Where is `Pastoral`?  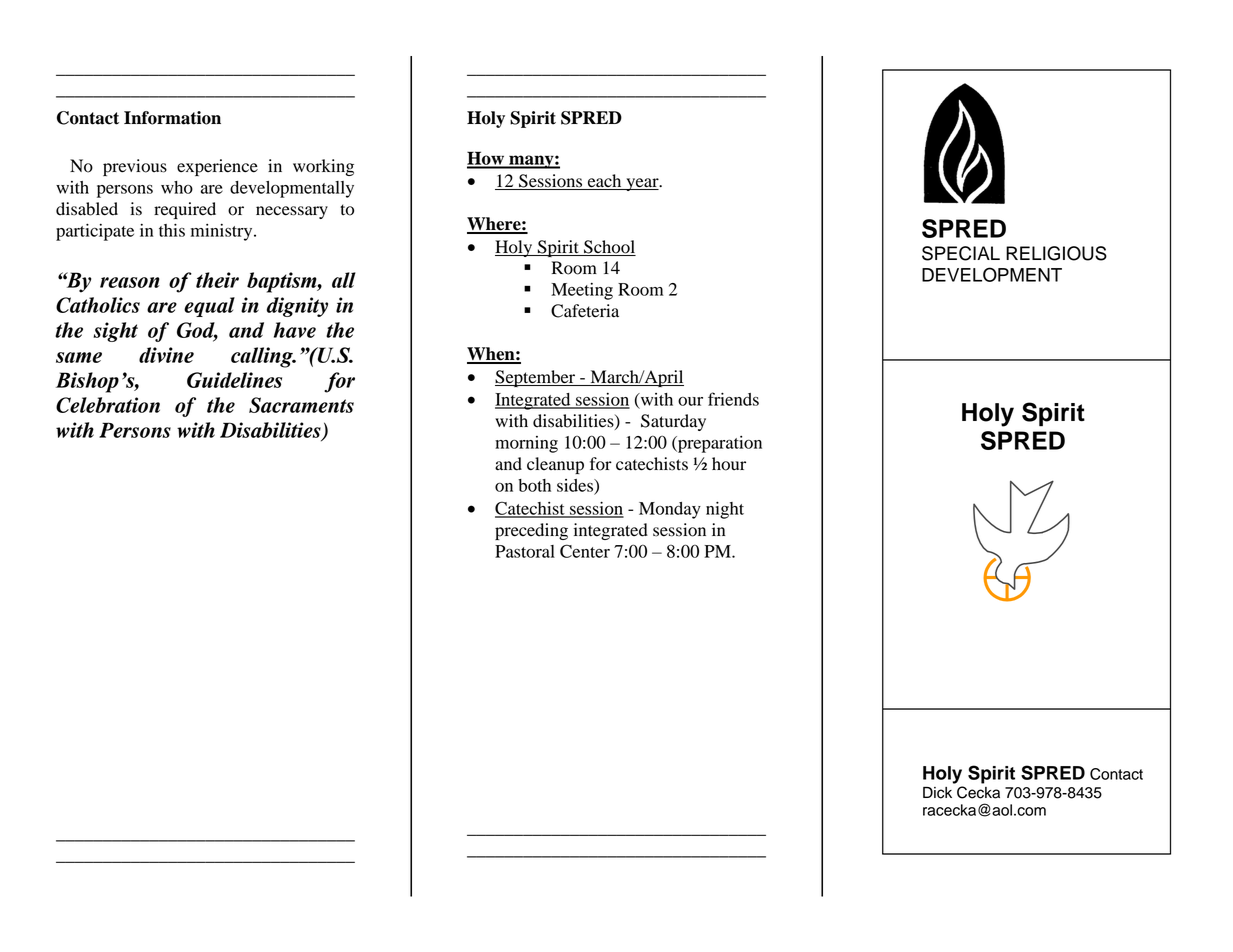
Pastoral is located at coordinates (525, 551).
